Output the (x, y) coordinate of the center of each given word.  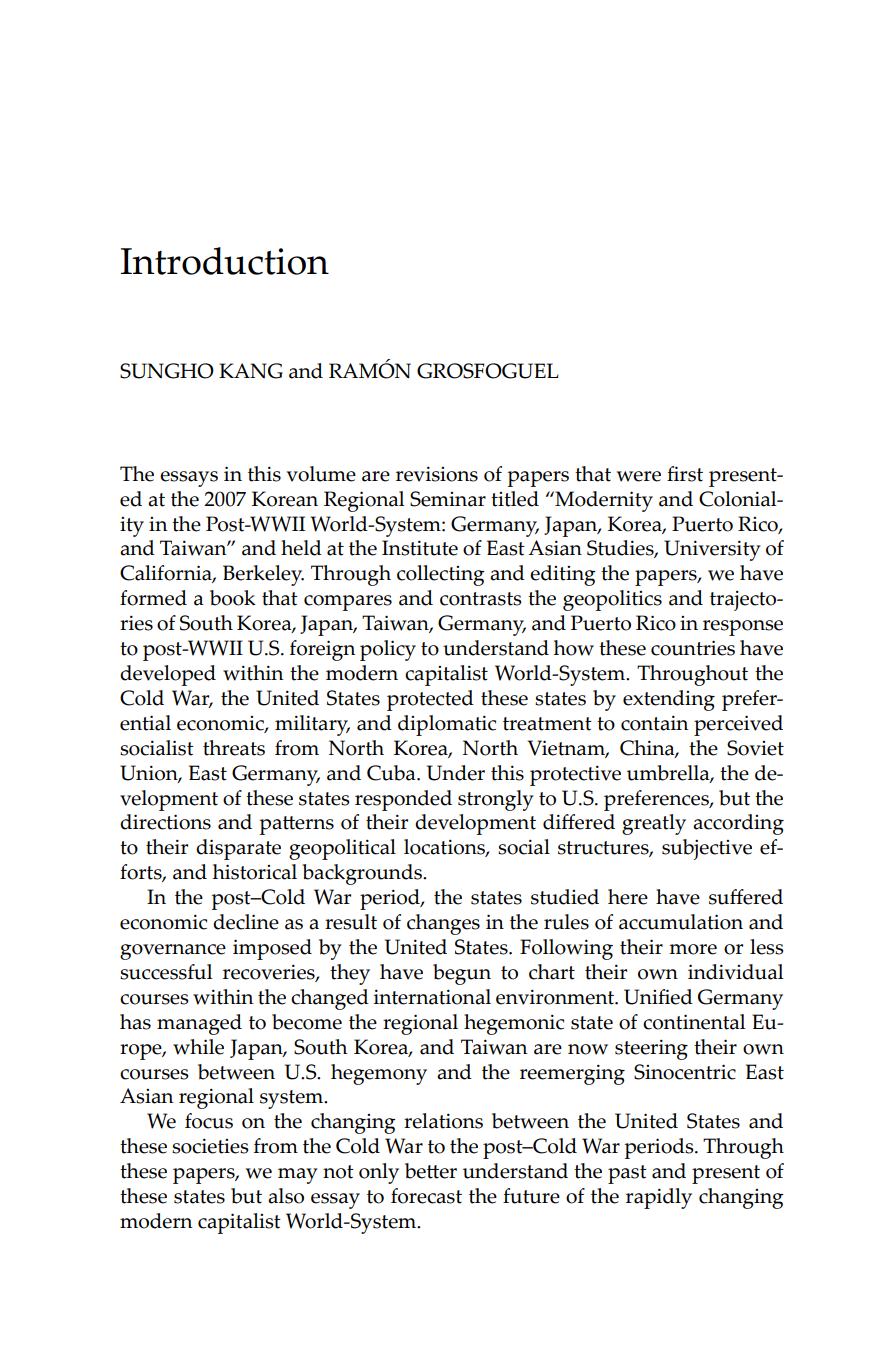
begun (462, 974)
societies (210, 1146)
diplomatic (447, 725)
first (685, 474)
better (431, 1171)
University (712, 550)
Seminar (448, 499)
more (693, 949)
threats (234, 748)
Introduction (225, 261)
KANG (251, 371)
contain (654, 723)
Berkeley (263, 575)
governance (173, 952)
